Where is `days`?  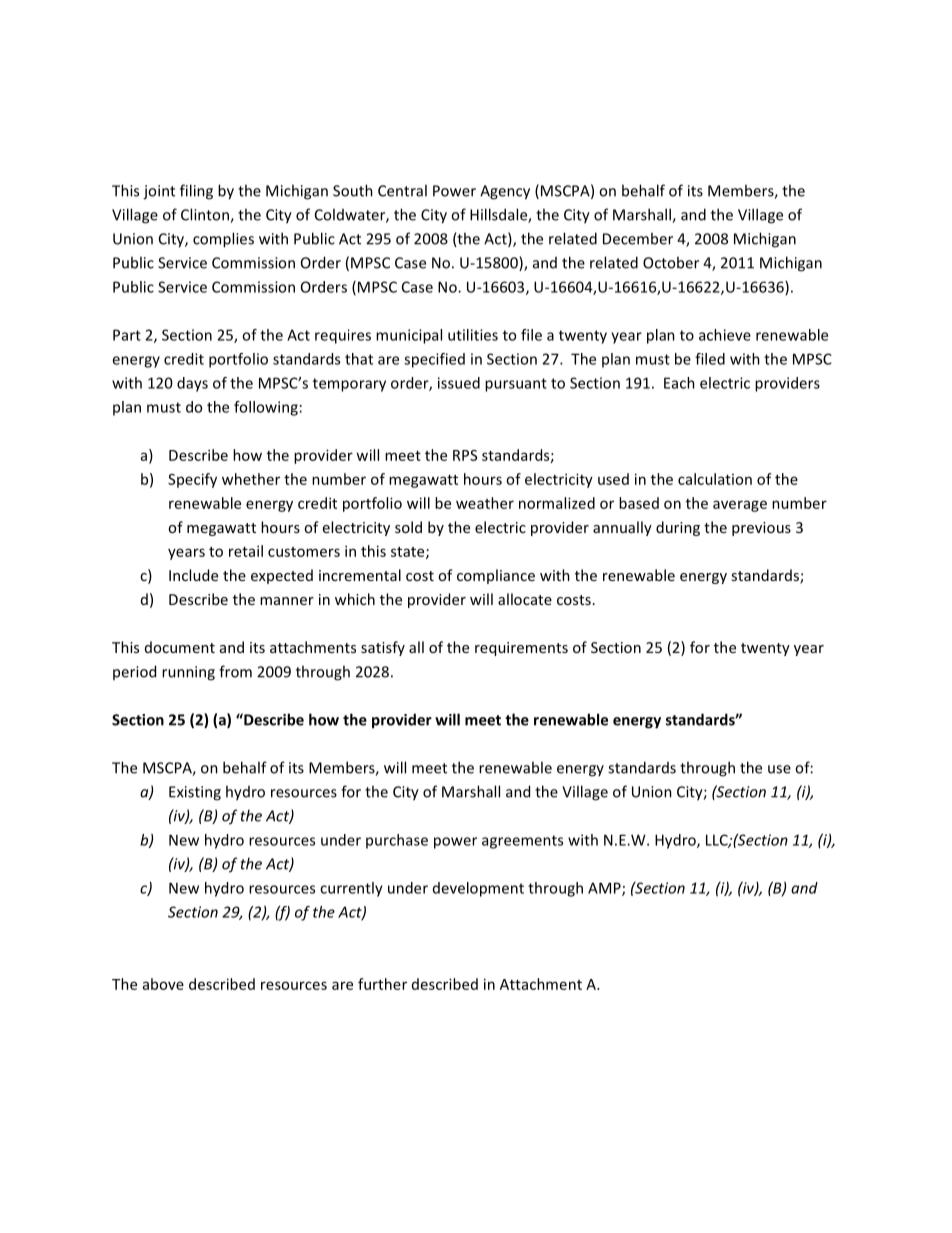 days is located at coordinates (192, 384).
